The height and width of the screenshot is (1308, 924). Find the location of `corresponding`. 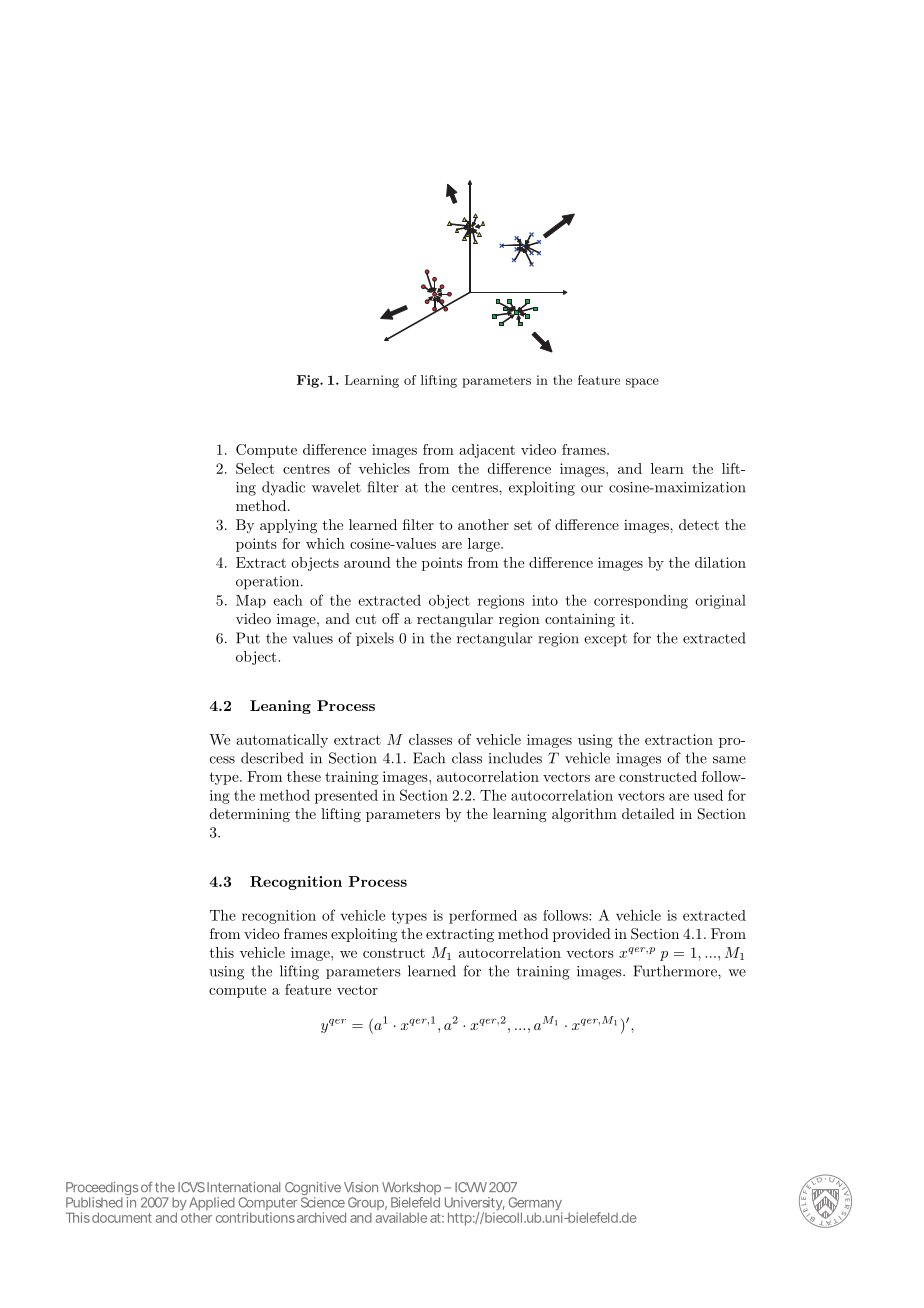

corresponding is located at coordinates (641, 602).
